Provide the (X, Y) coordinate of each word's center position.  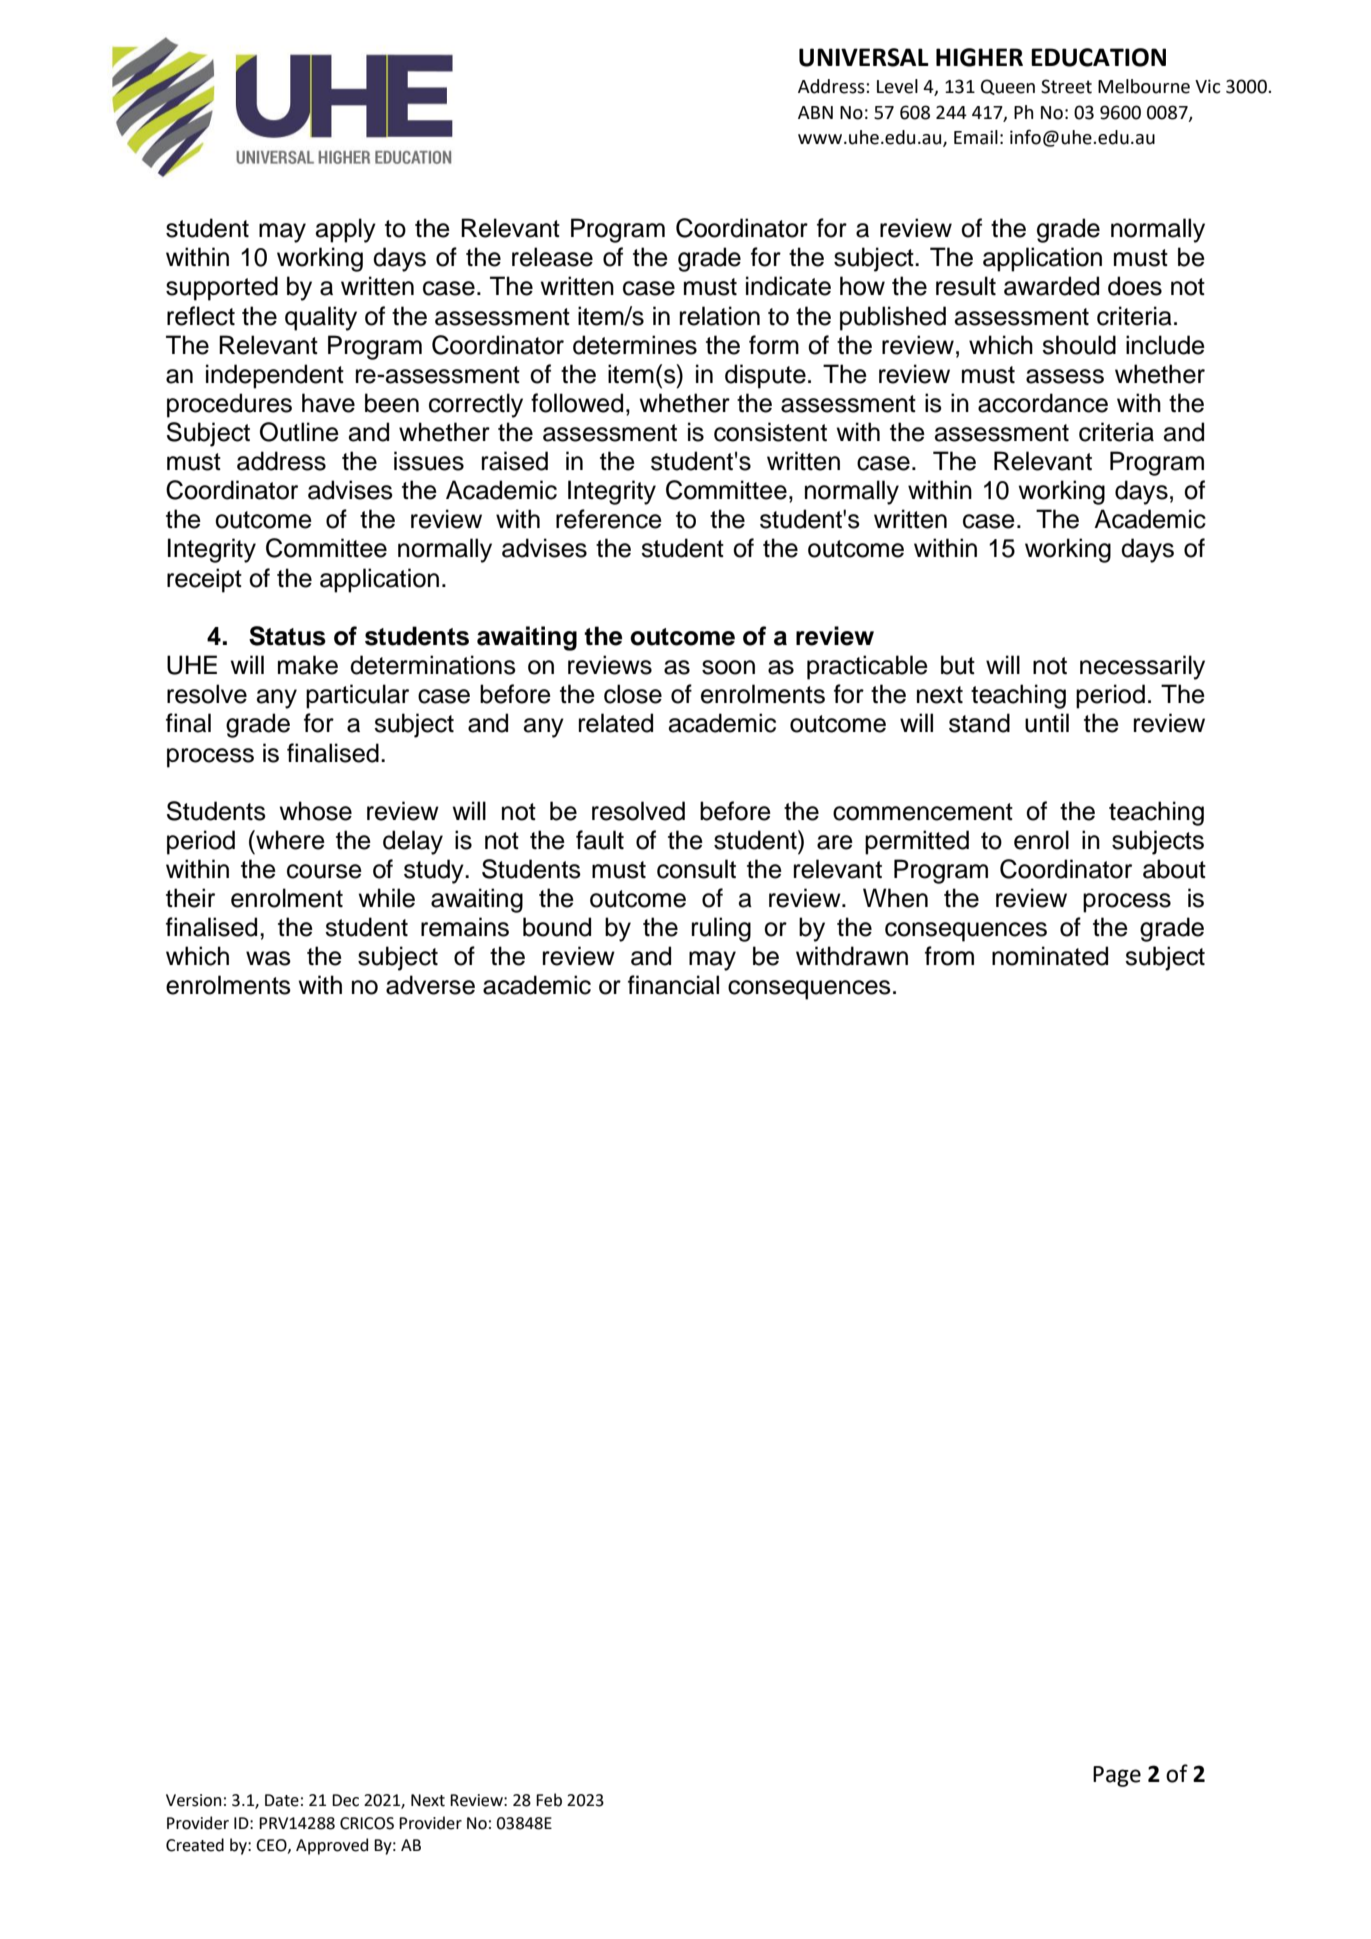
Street (1066, 86)
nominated (1050, 956)
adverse (430, 985)
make (308, 665)
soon (728, 667)
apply (346, 230)
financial (673, 985)
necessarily (1142, 667)
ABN (815, 112)
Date (282, 1800)
